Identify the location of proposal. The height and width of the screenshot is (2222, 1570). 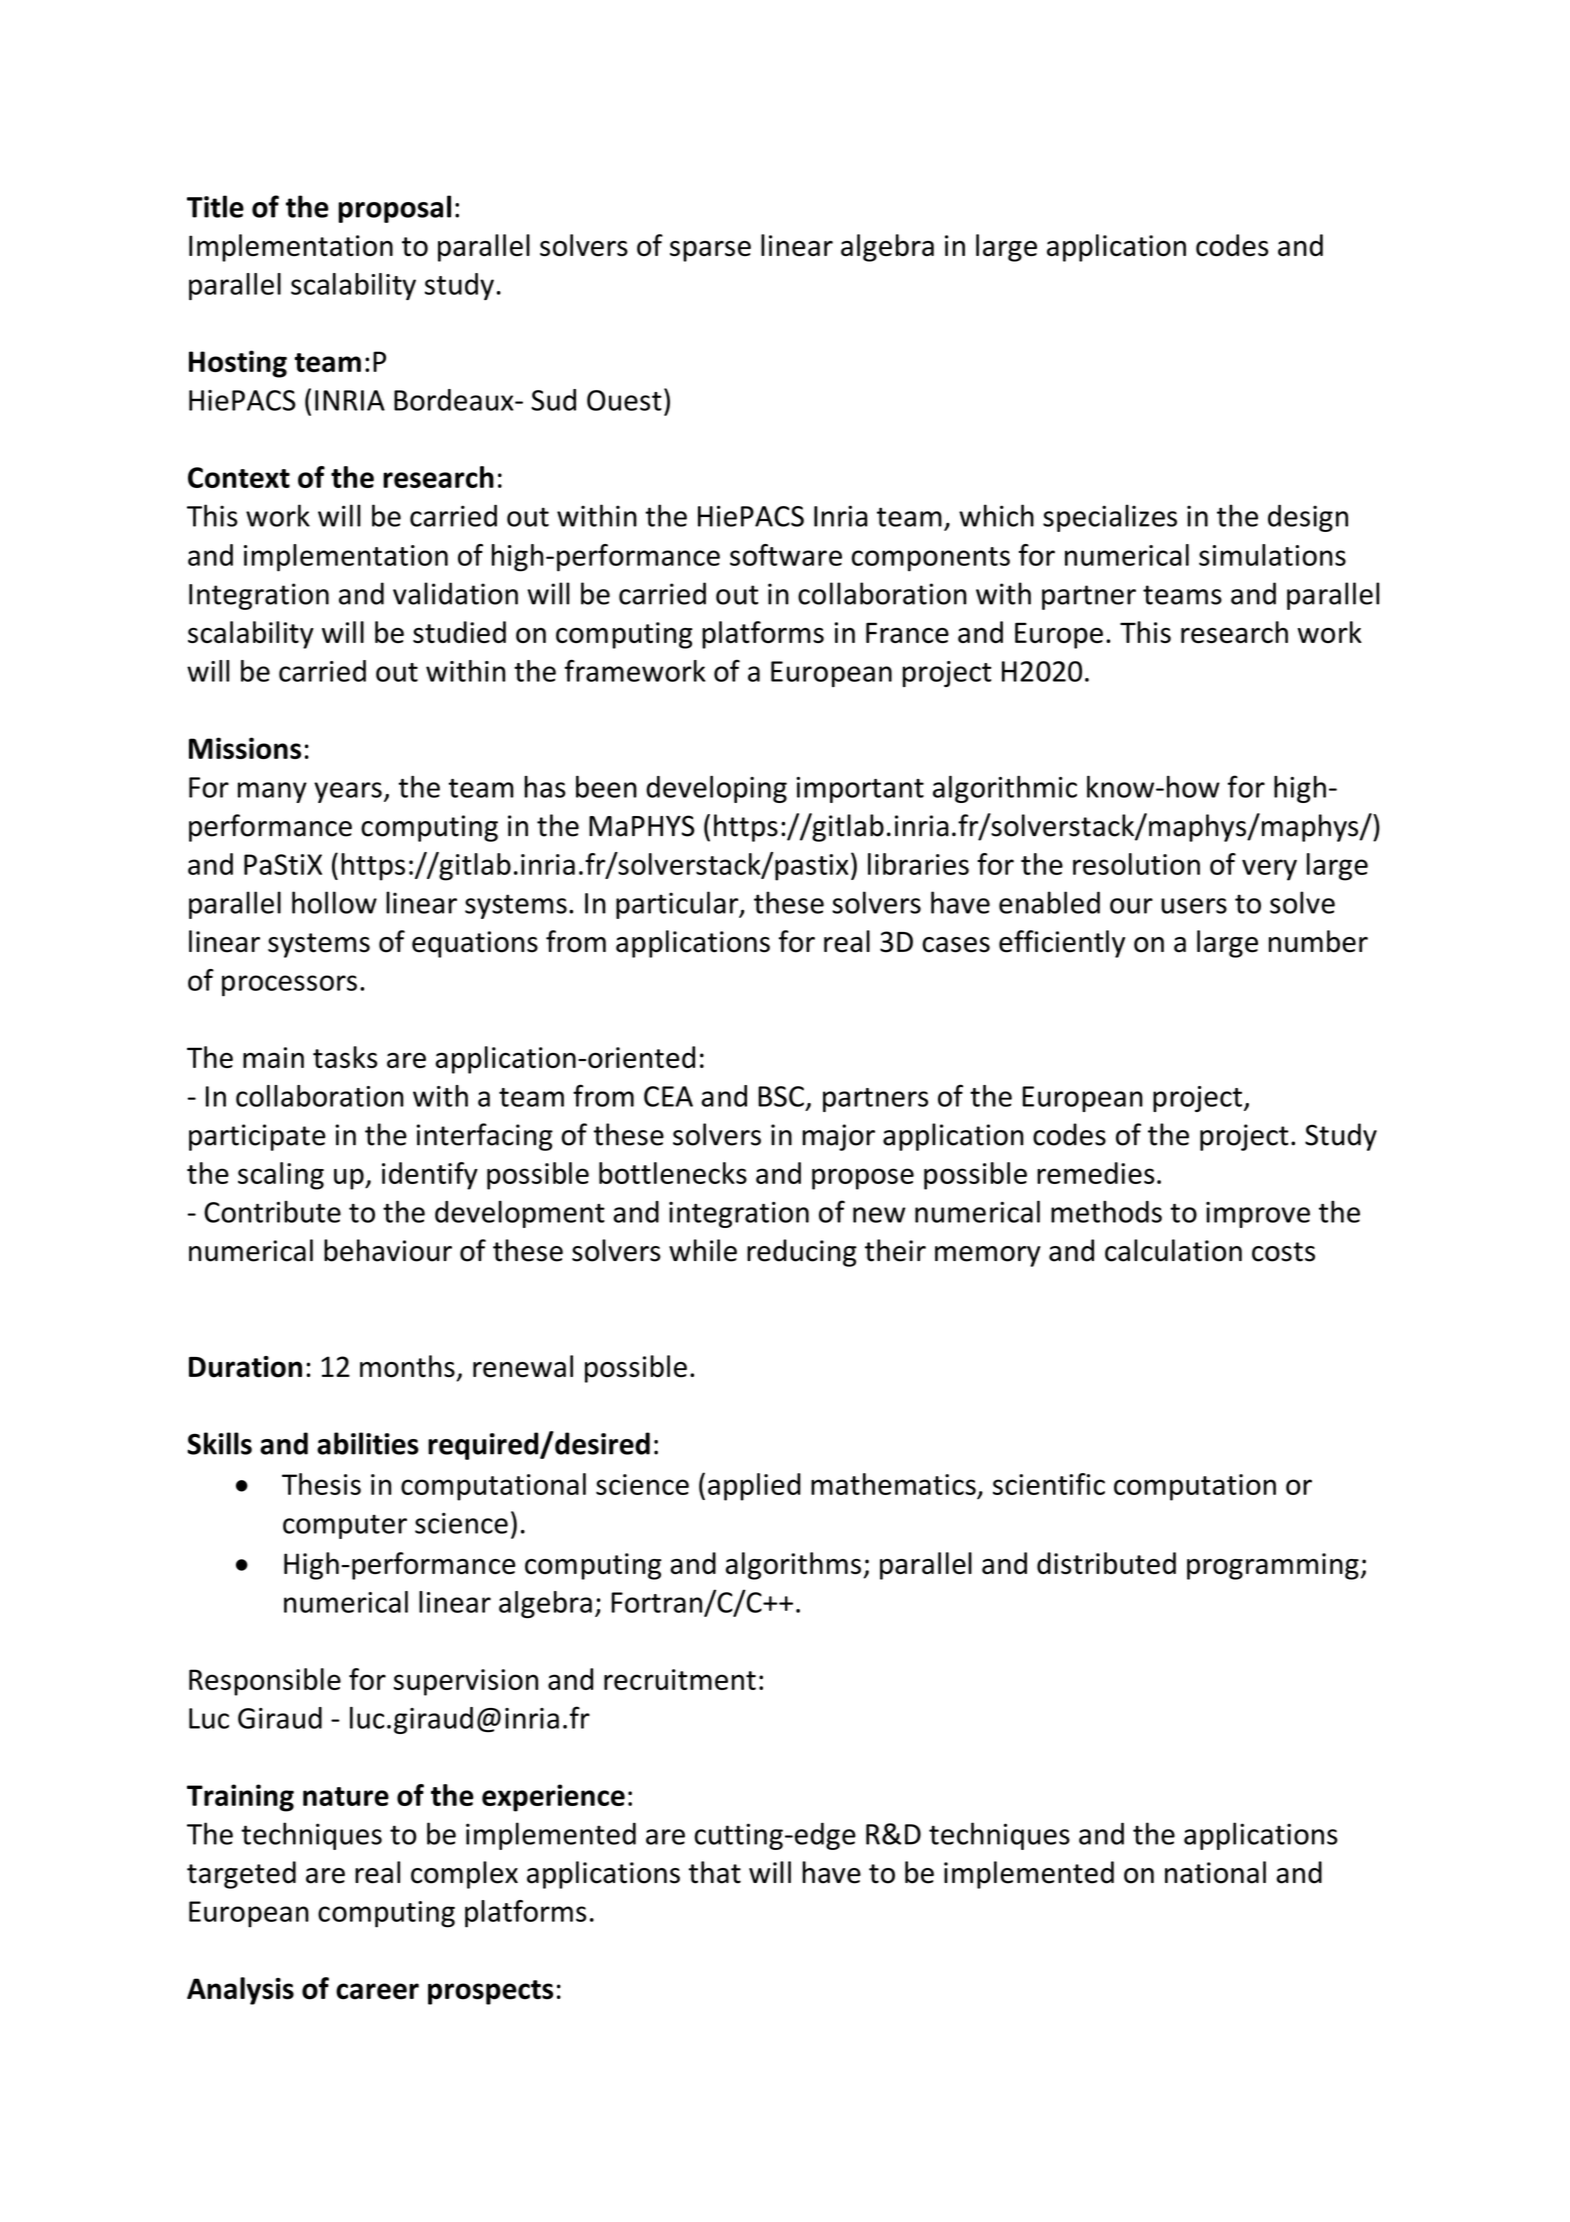
(394, 209).
